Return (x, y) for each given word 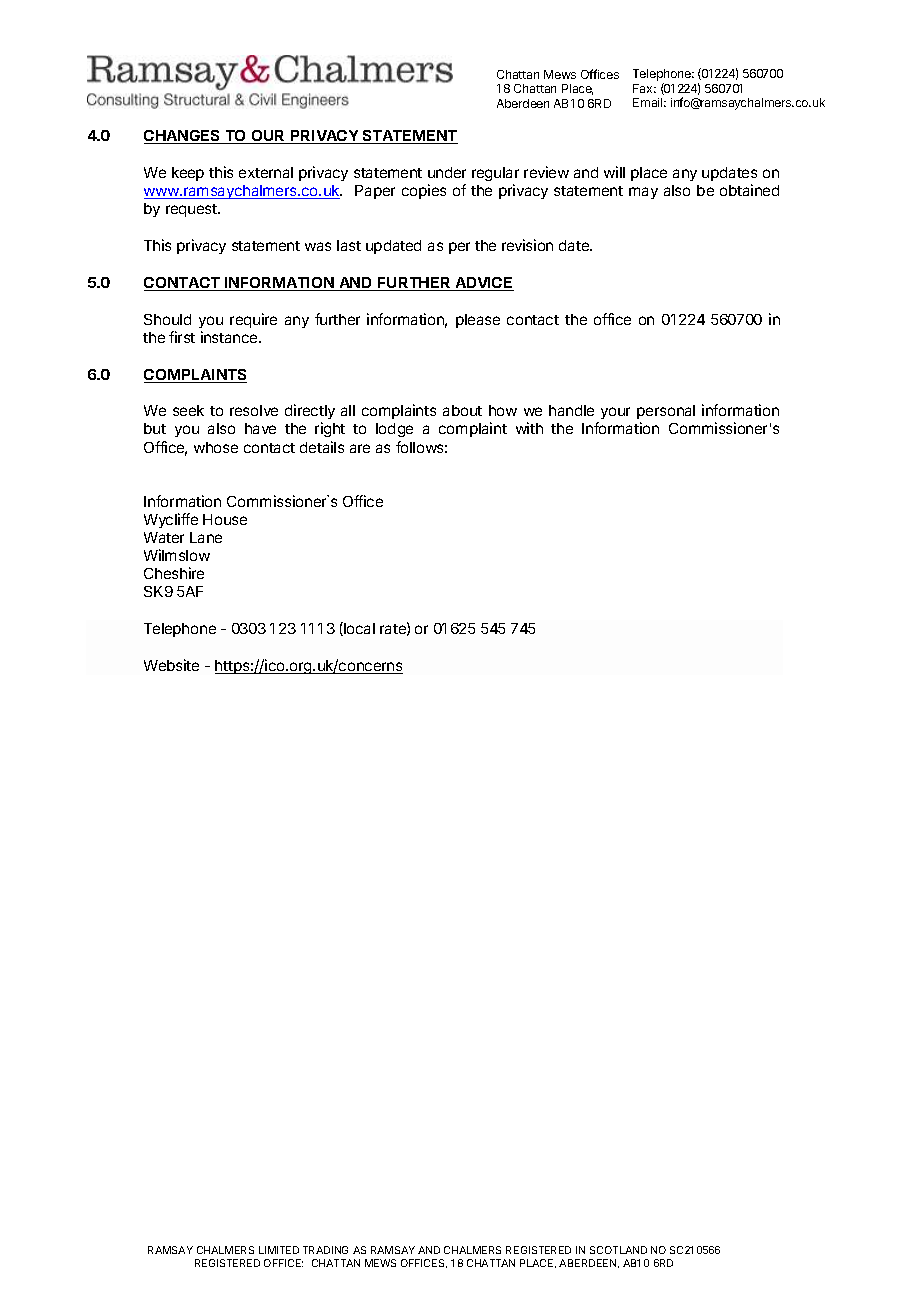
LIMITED (279, 1250)
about (462, 410)
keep (188, 174)
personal (666, 414)
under (447, 172)
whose (216, 447)
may (643, 193)
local (358, 629)
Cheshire (174, 573)
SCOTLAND (618, 1250)
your (615, 413)
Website (171, 665)
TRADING (325, 1250)
